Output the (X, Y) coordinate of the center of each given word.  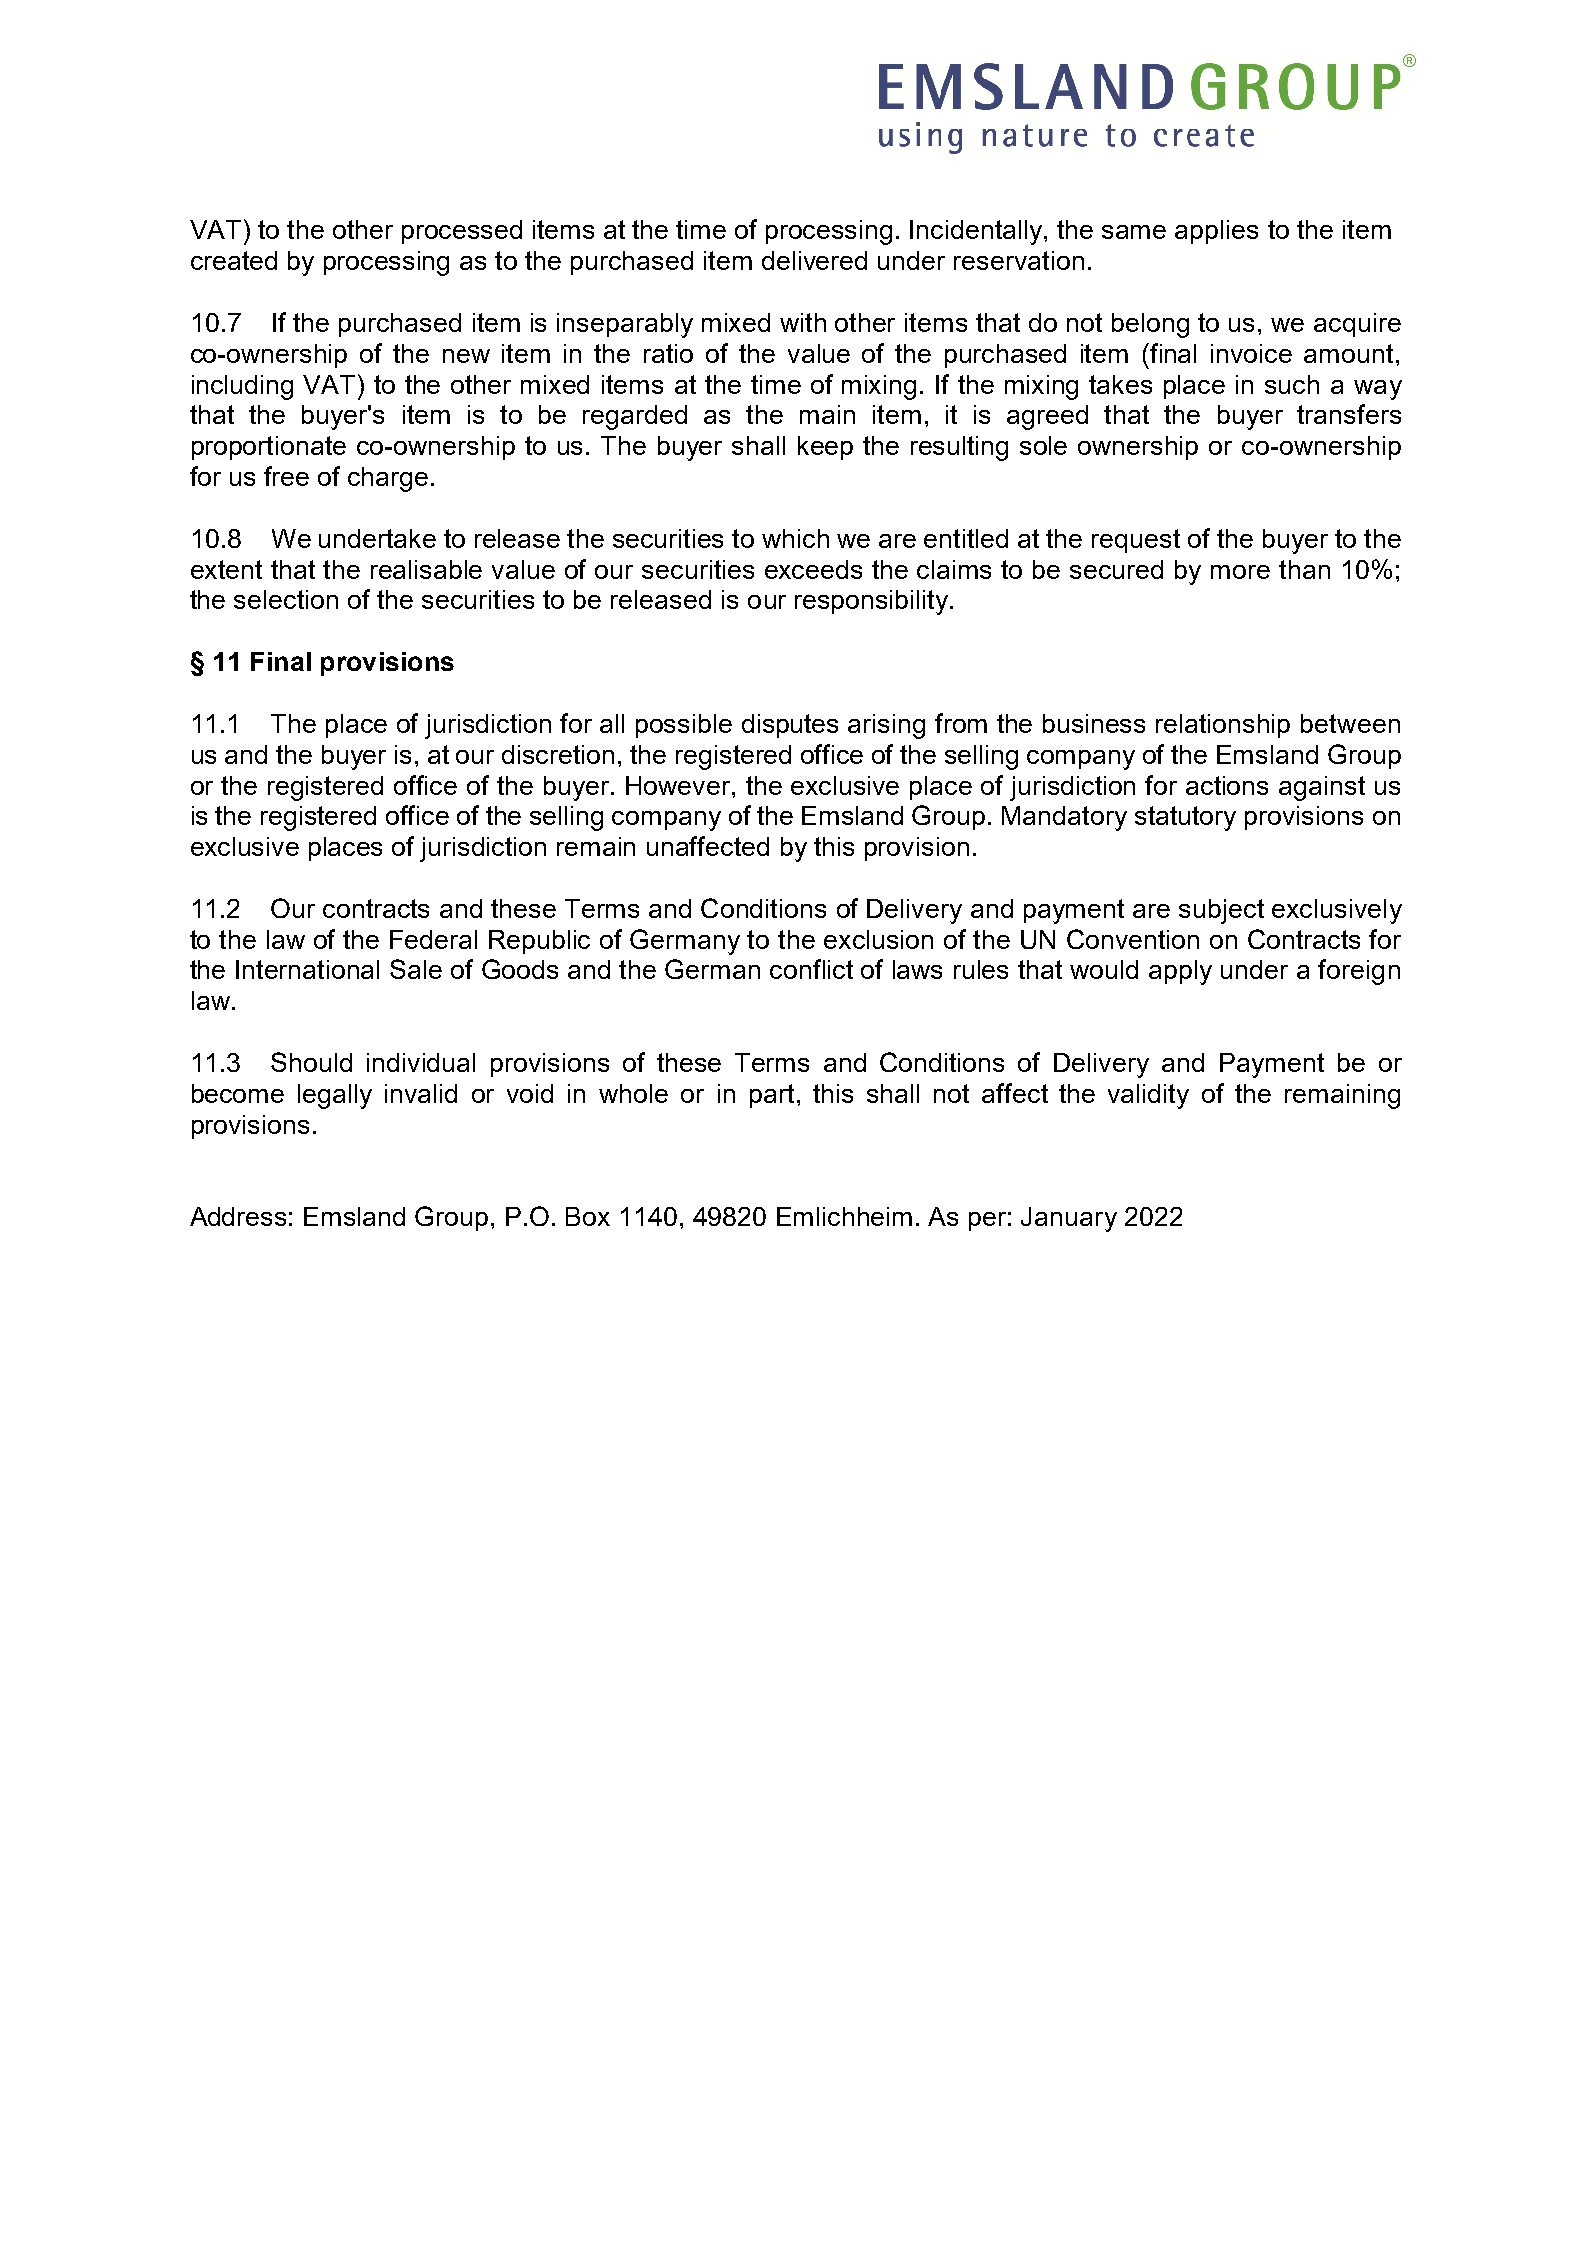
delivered (814, 260)
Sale (416, 969)
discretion (558, 754)
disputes (790, 726)
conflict (811, 969)
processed (462, 232)
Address (238, 1216)
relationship (1223, 726)
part (772, 1096)
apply (1180, 972)
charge (388, 479)
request (1136, 541)
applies (1216, 232)
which (795, 538)
